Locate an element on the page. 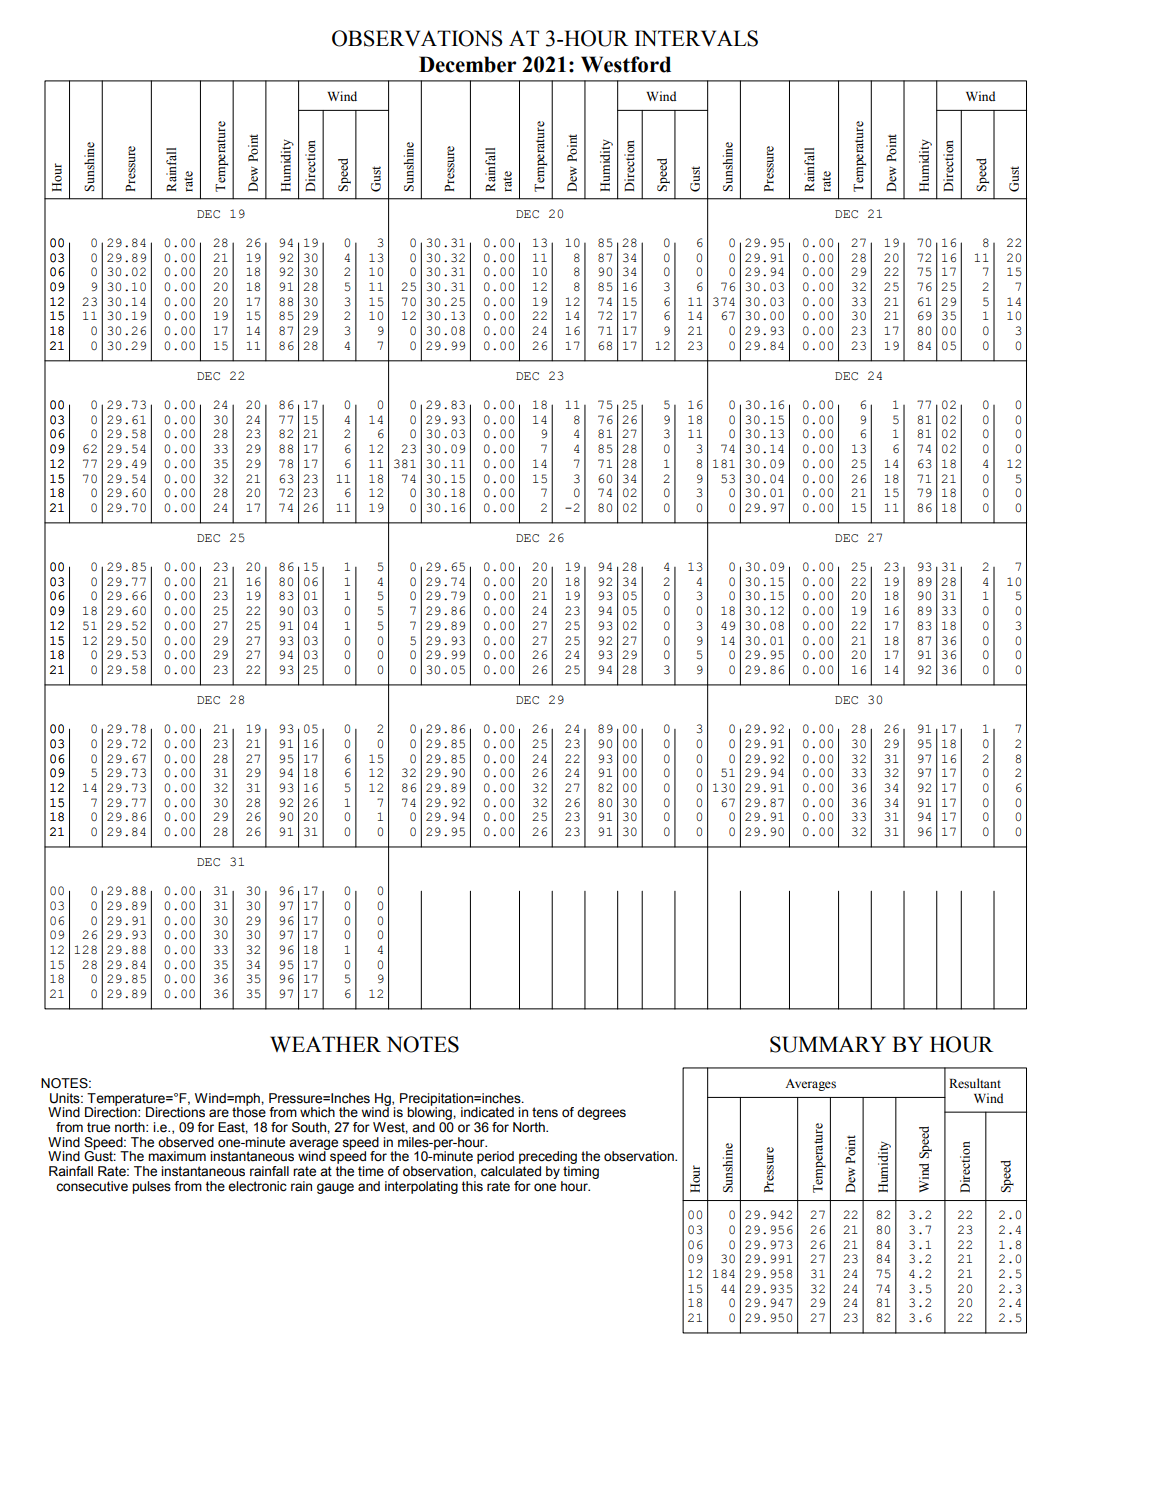 The image size is (1159, 1500). INTERVALS is located at coordinates (696, 38).
